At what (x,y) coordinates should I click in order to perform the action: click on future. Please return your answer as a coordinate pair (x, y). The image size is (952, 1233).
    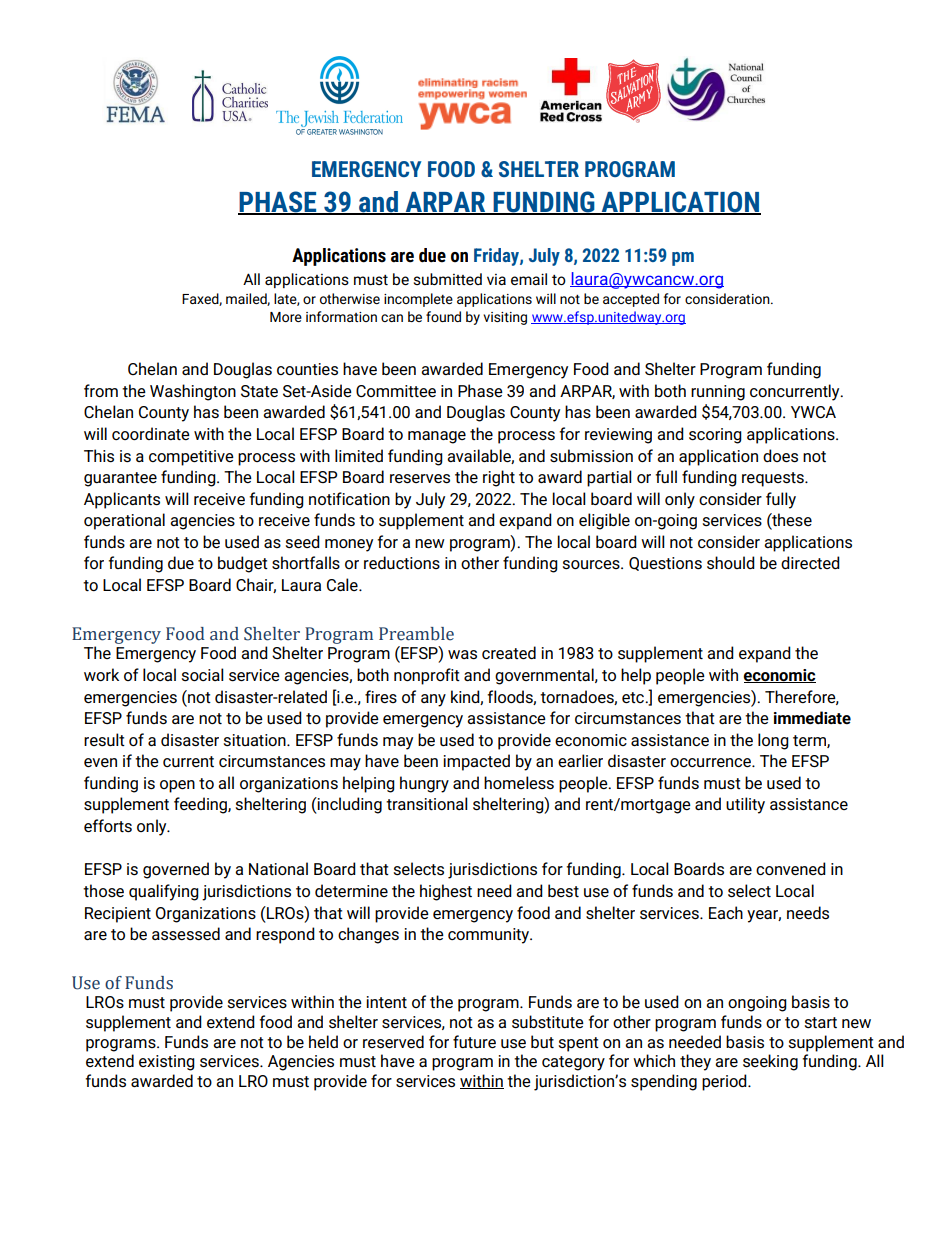
    Looking at the image, I should click on (474, 1041).
